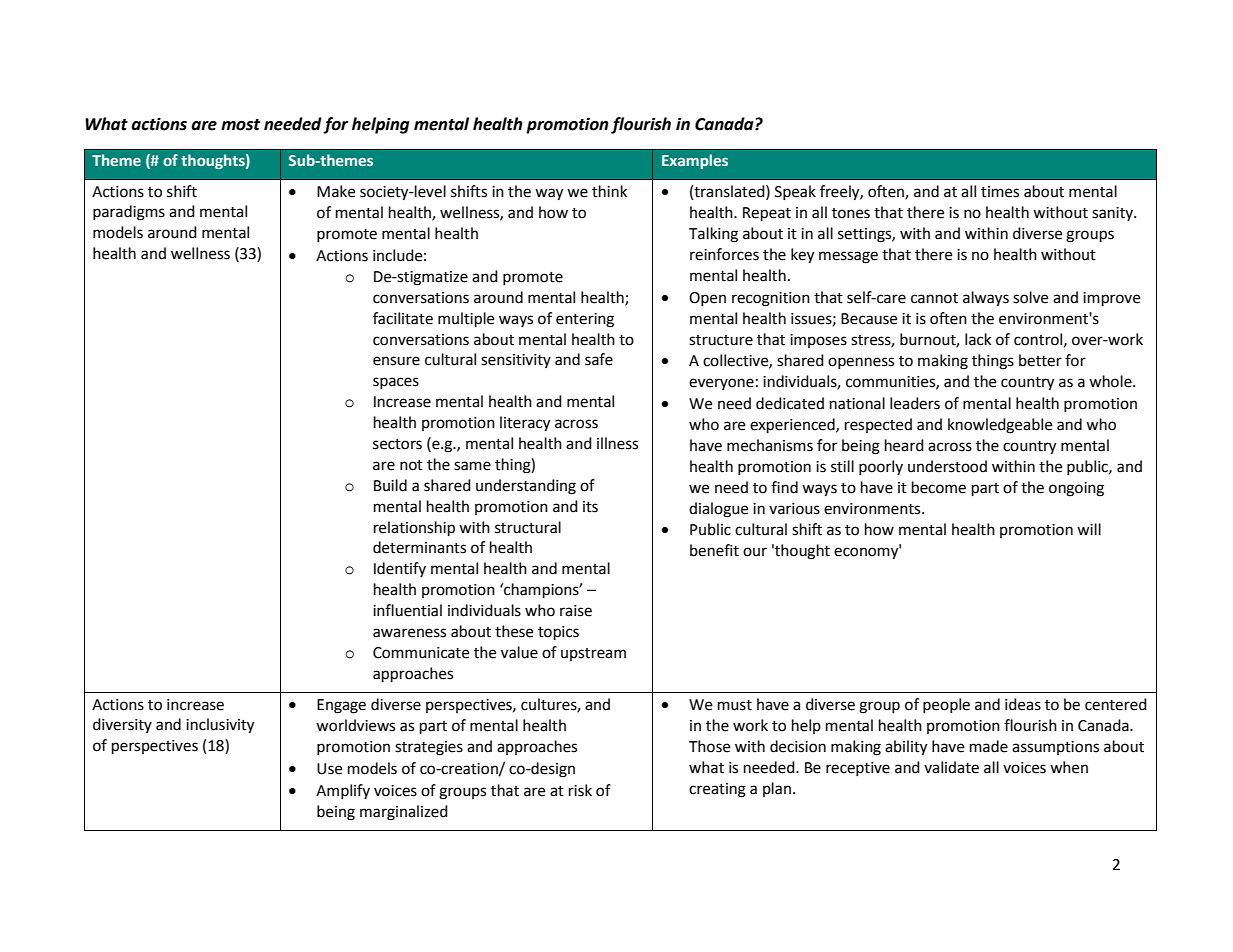  I want to click on risk, so click(580, 790).
